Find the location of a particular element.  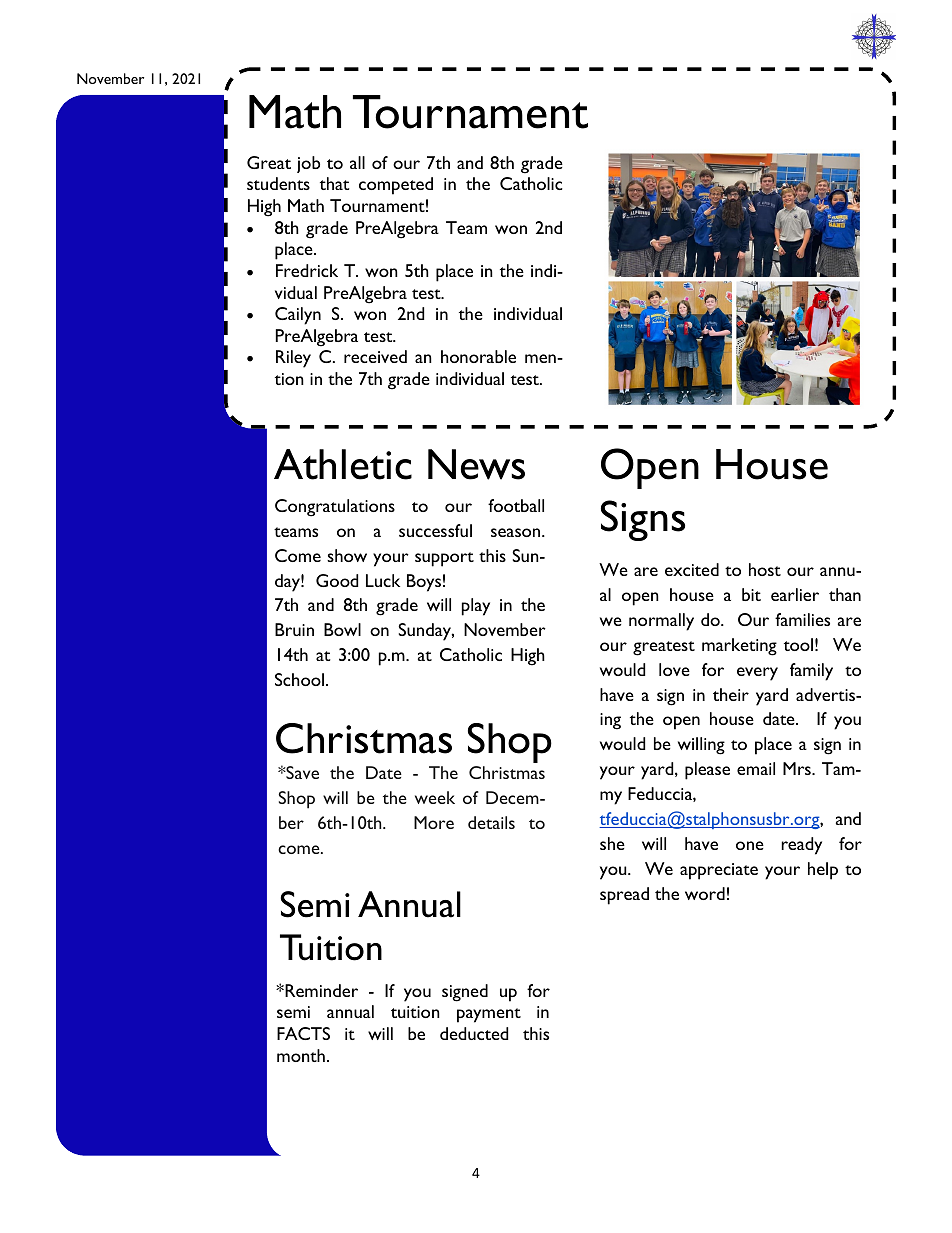

competed is located at coordinates (396, 186).
